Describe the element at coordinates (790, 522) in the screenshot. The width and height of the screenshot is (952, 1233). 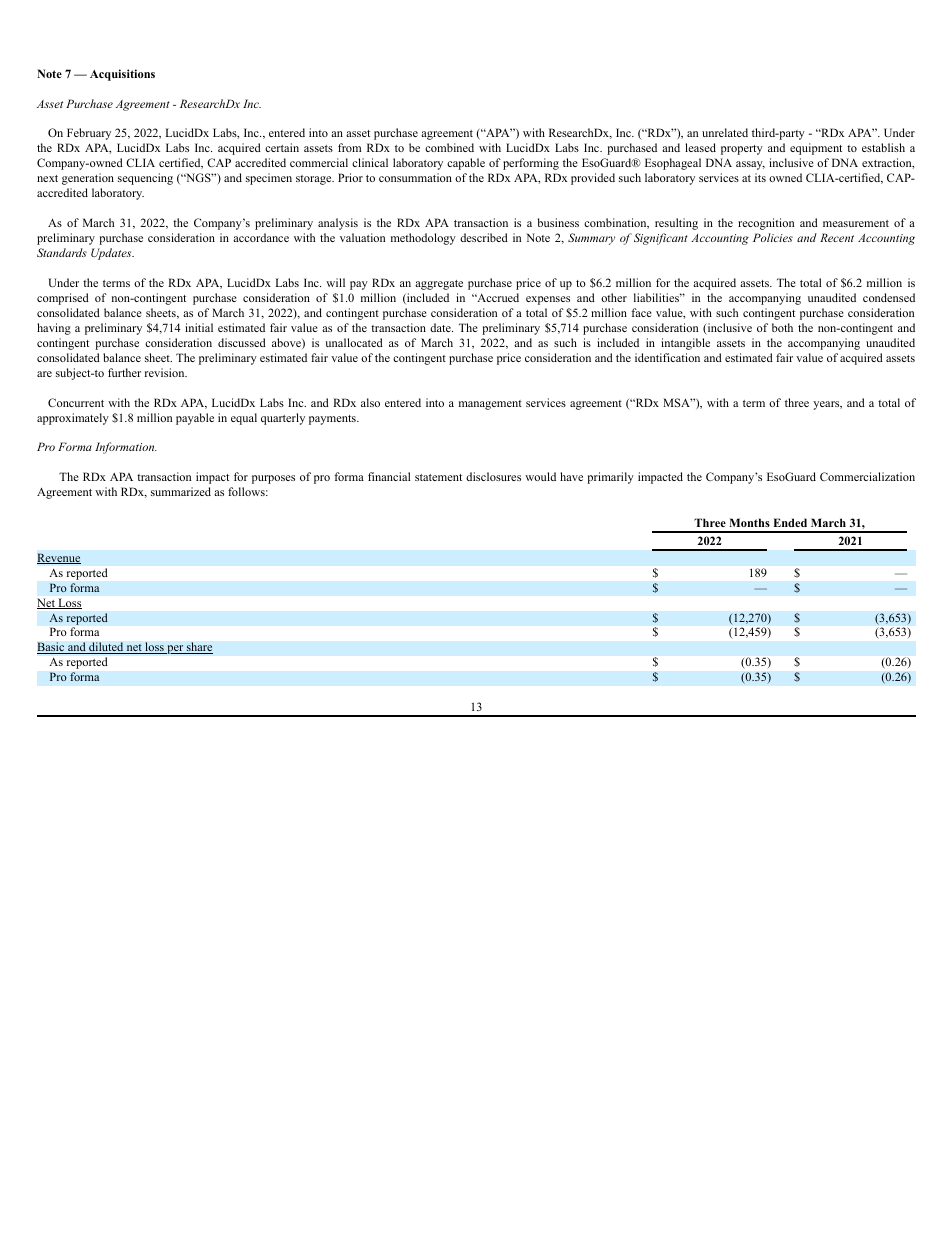
I see `Ended` at that location.
